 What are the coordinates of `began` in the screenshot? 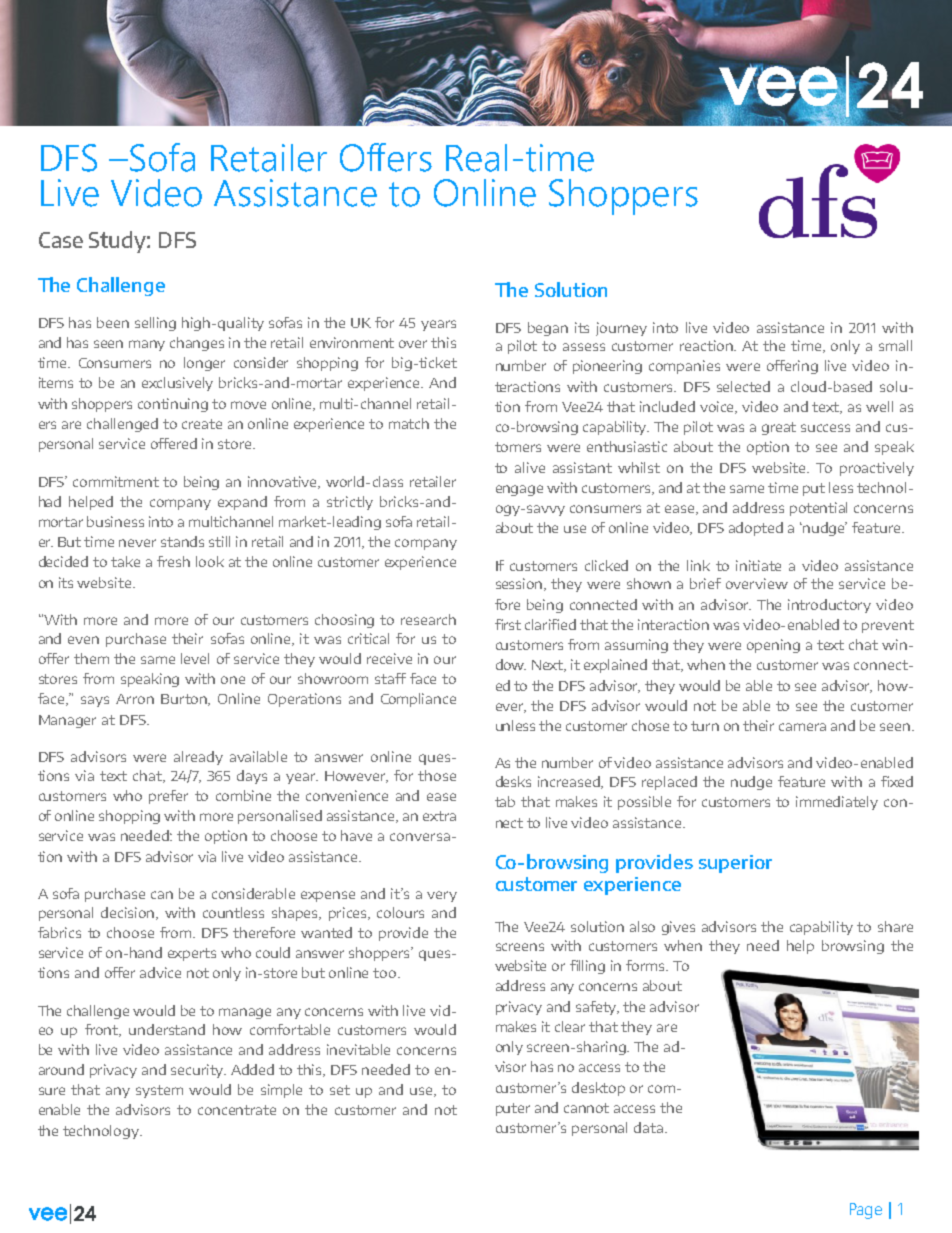 It's located at (548, 329).
